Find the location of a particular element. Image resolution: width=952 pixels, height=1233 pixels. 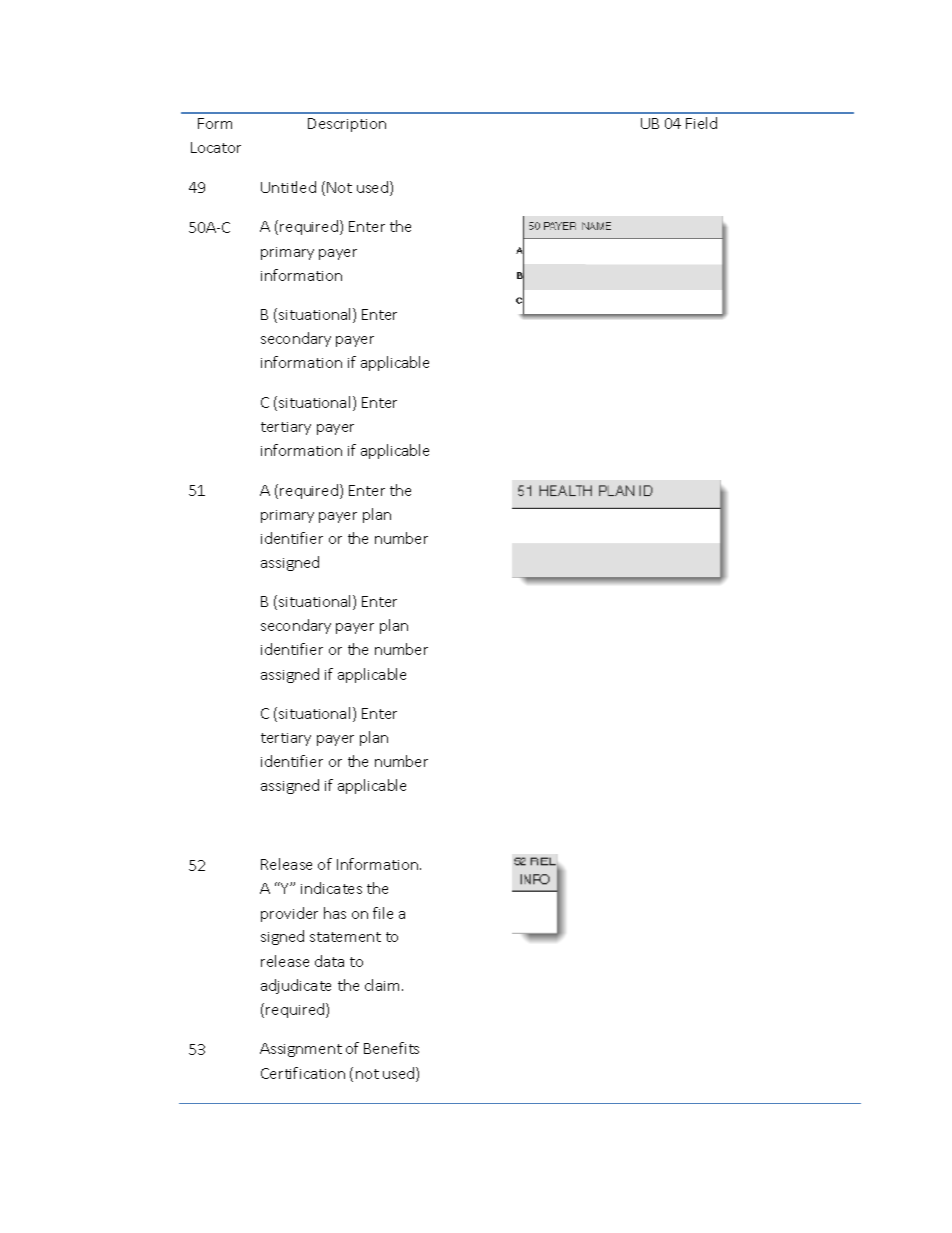

adjudicate is located at coordinates (296, 986).
